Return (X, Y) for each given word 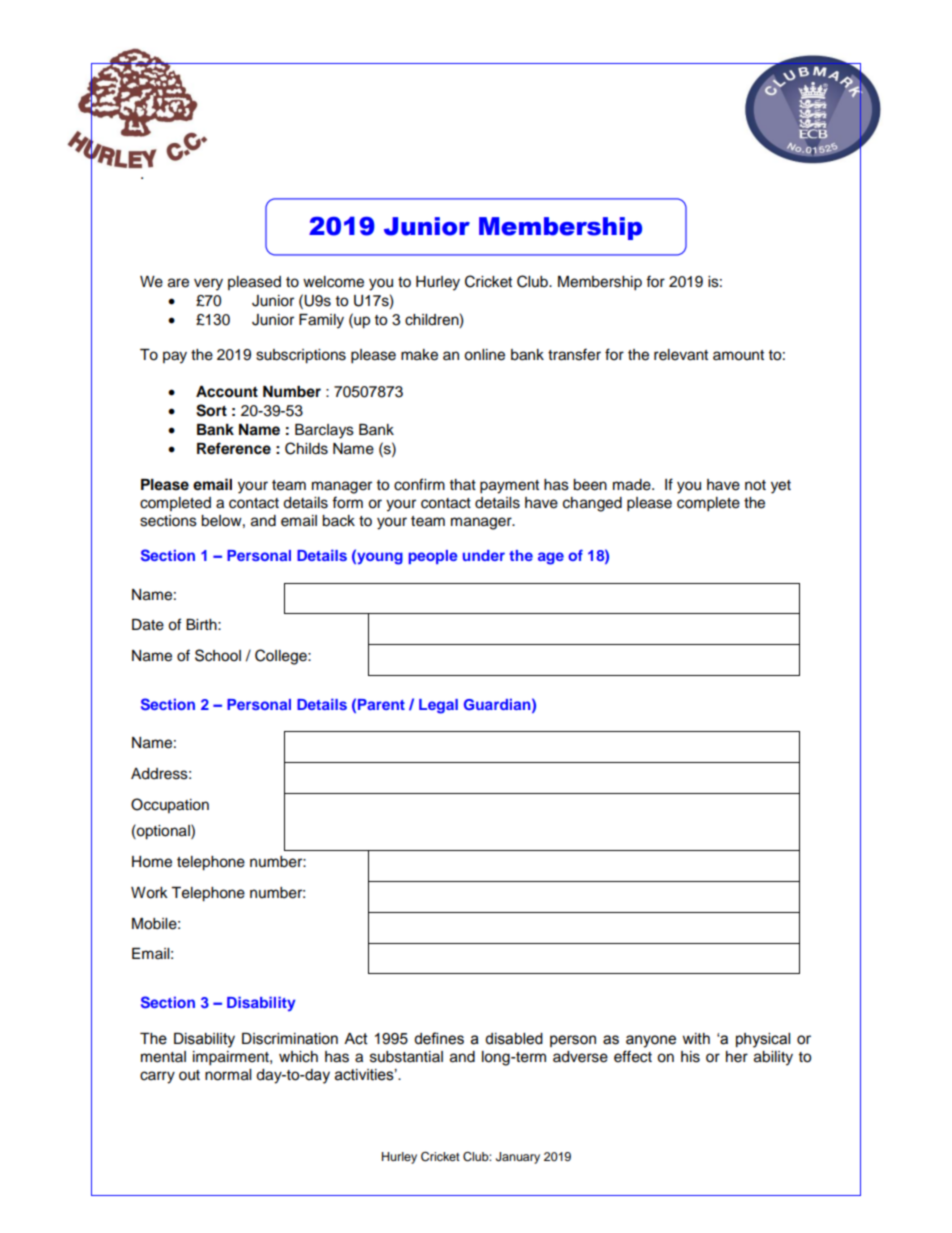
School (218, 655)
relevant (681, 355)
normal (228, 1075)
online (484, 355)
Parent (381, 704)
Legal (438, 706)
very (208, 284)
